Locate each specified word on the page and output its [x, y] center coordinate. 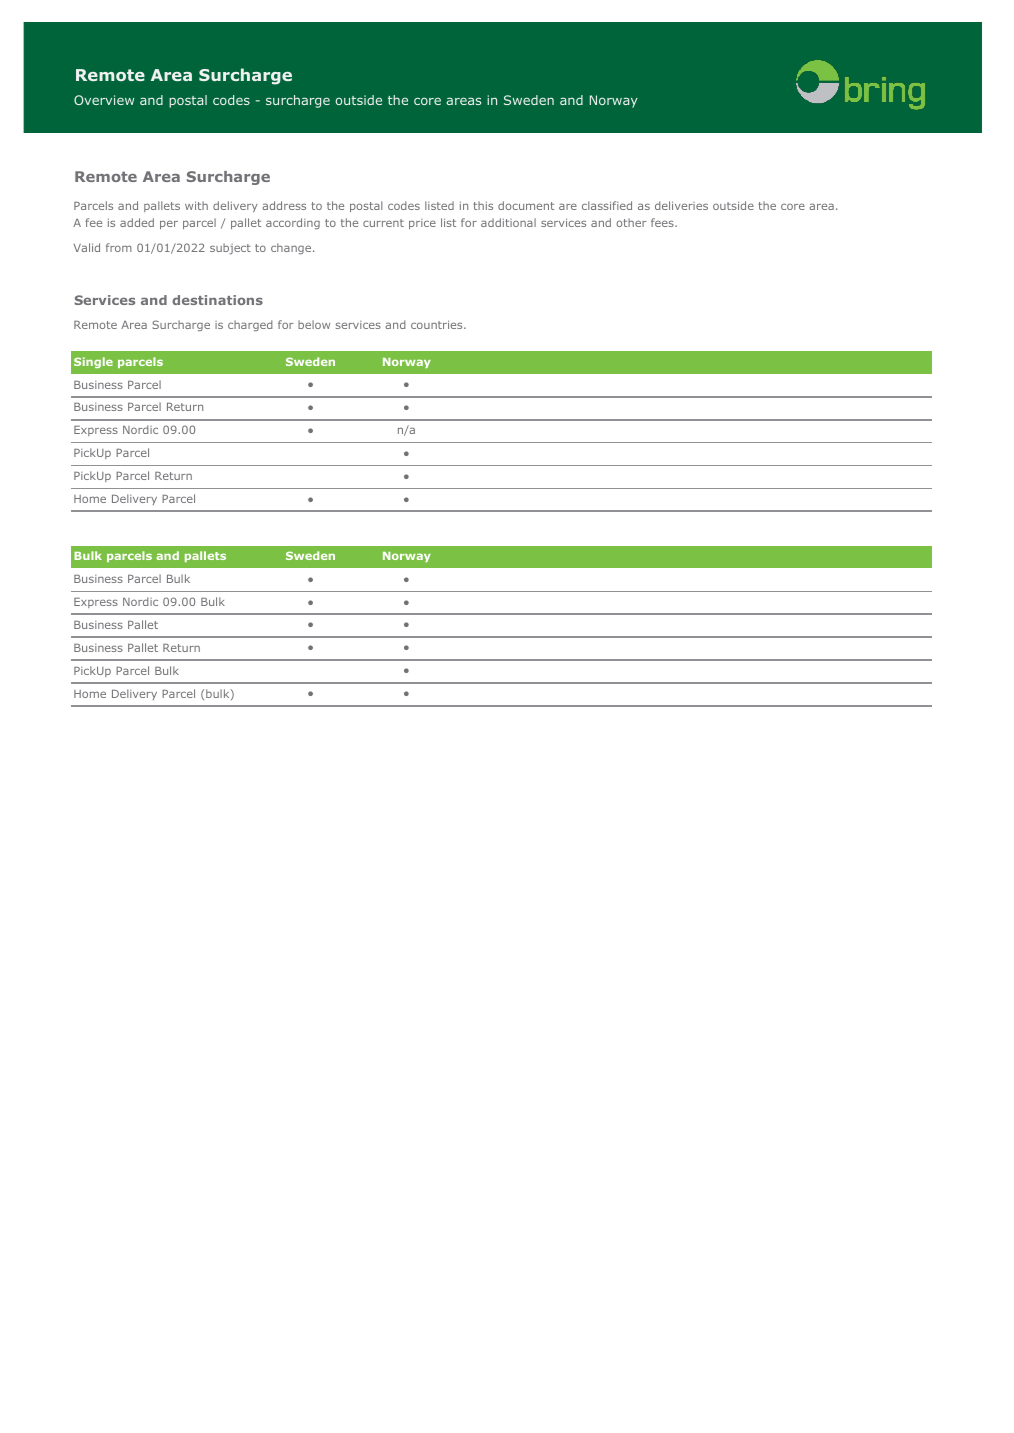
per [169, 224]
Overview [104, 100]
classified [607, 205]
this [483, 205]
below [314, 324]
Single [93, 362]
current [383, 223]
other [631, 222]
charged [250, 325]
